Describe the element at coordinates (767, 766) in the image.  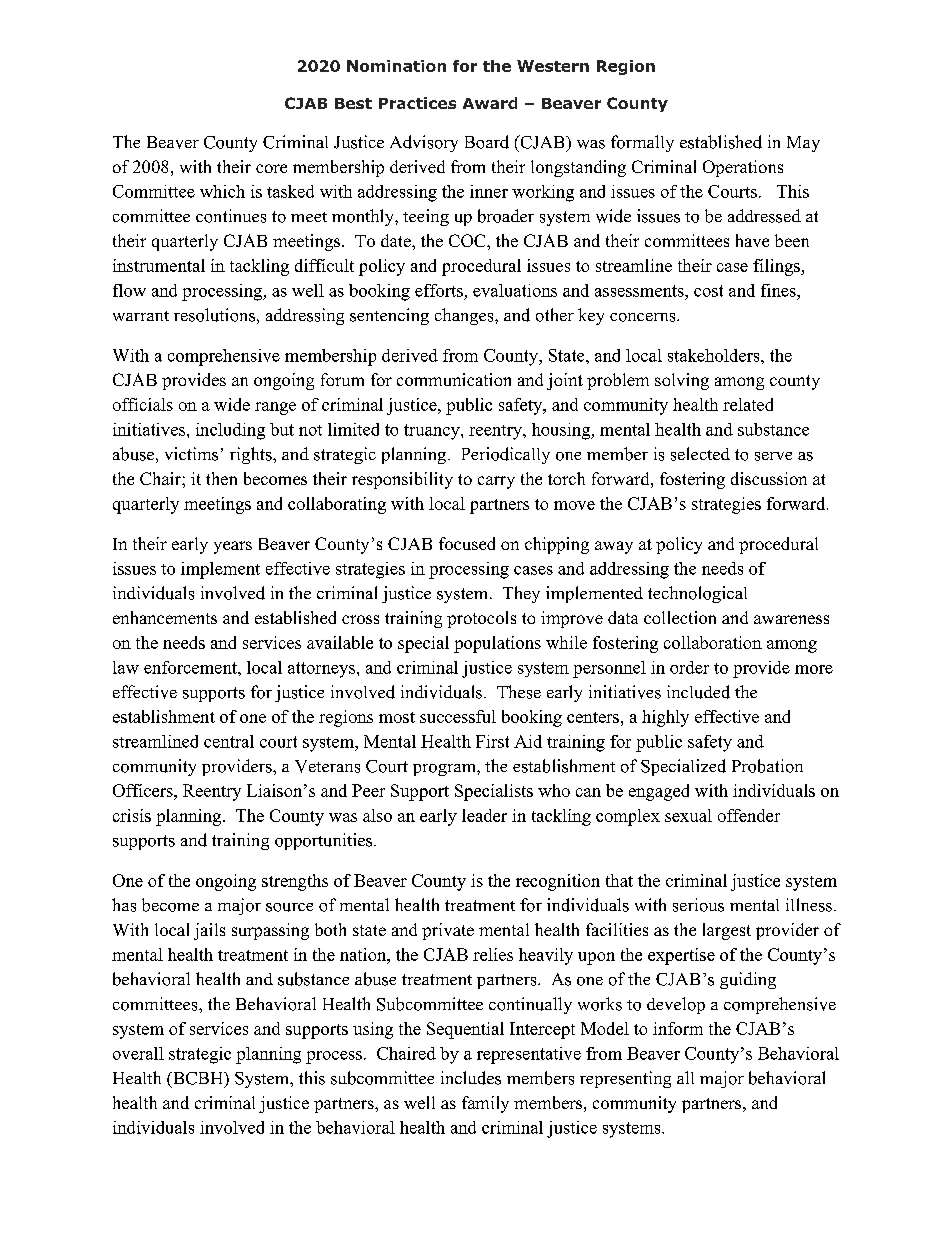
I see `Probation` at that location.
